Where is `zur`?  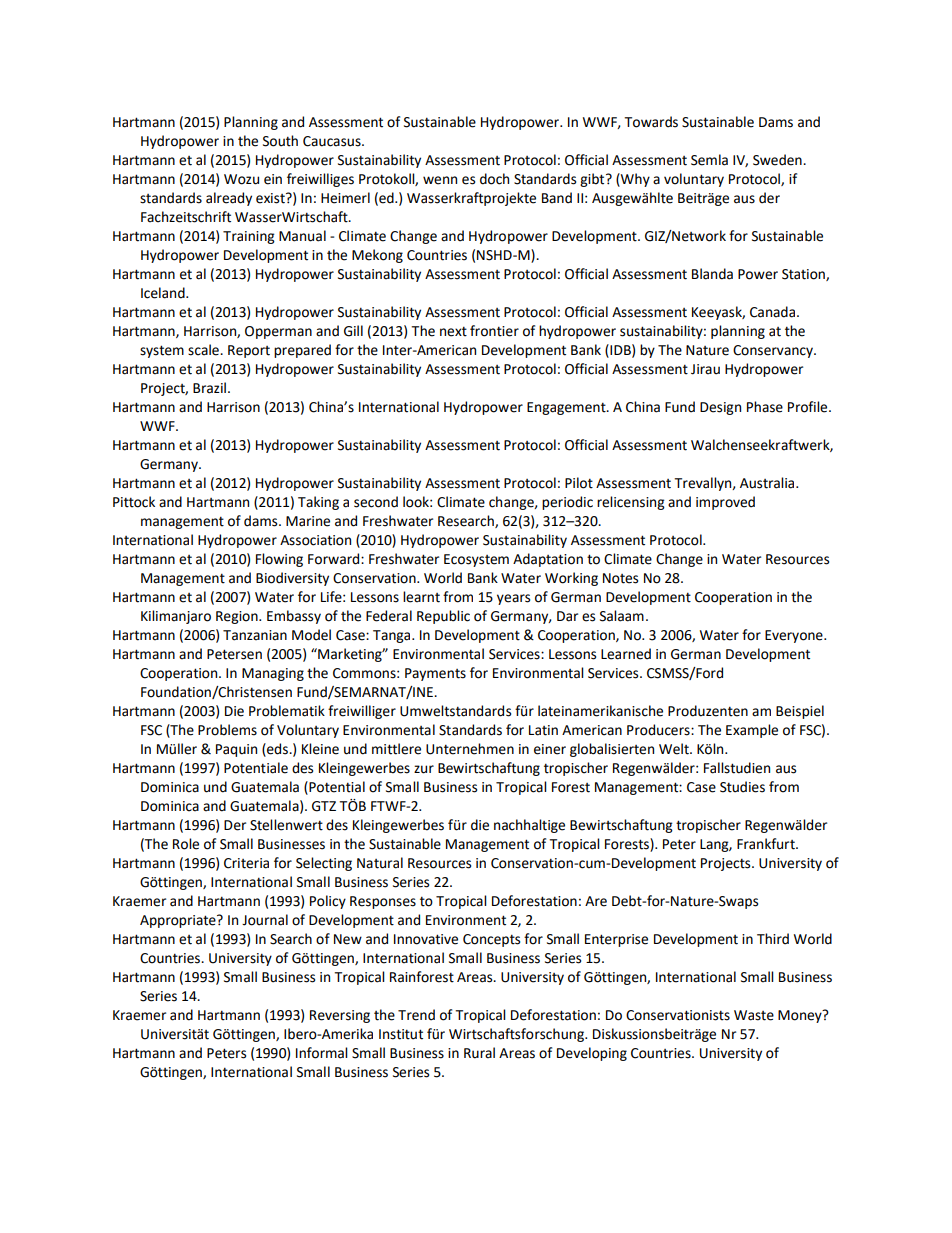 zur is located at coordinates (424, 769).
